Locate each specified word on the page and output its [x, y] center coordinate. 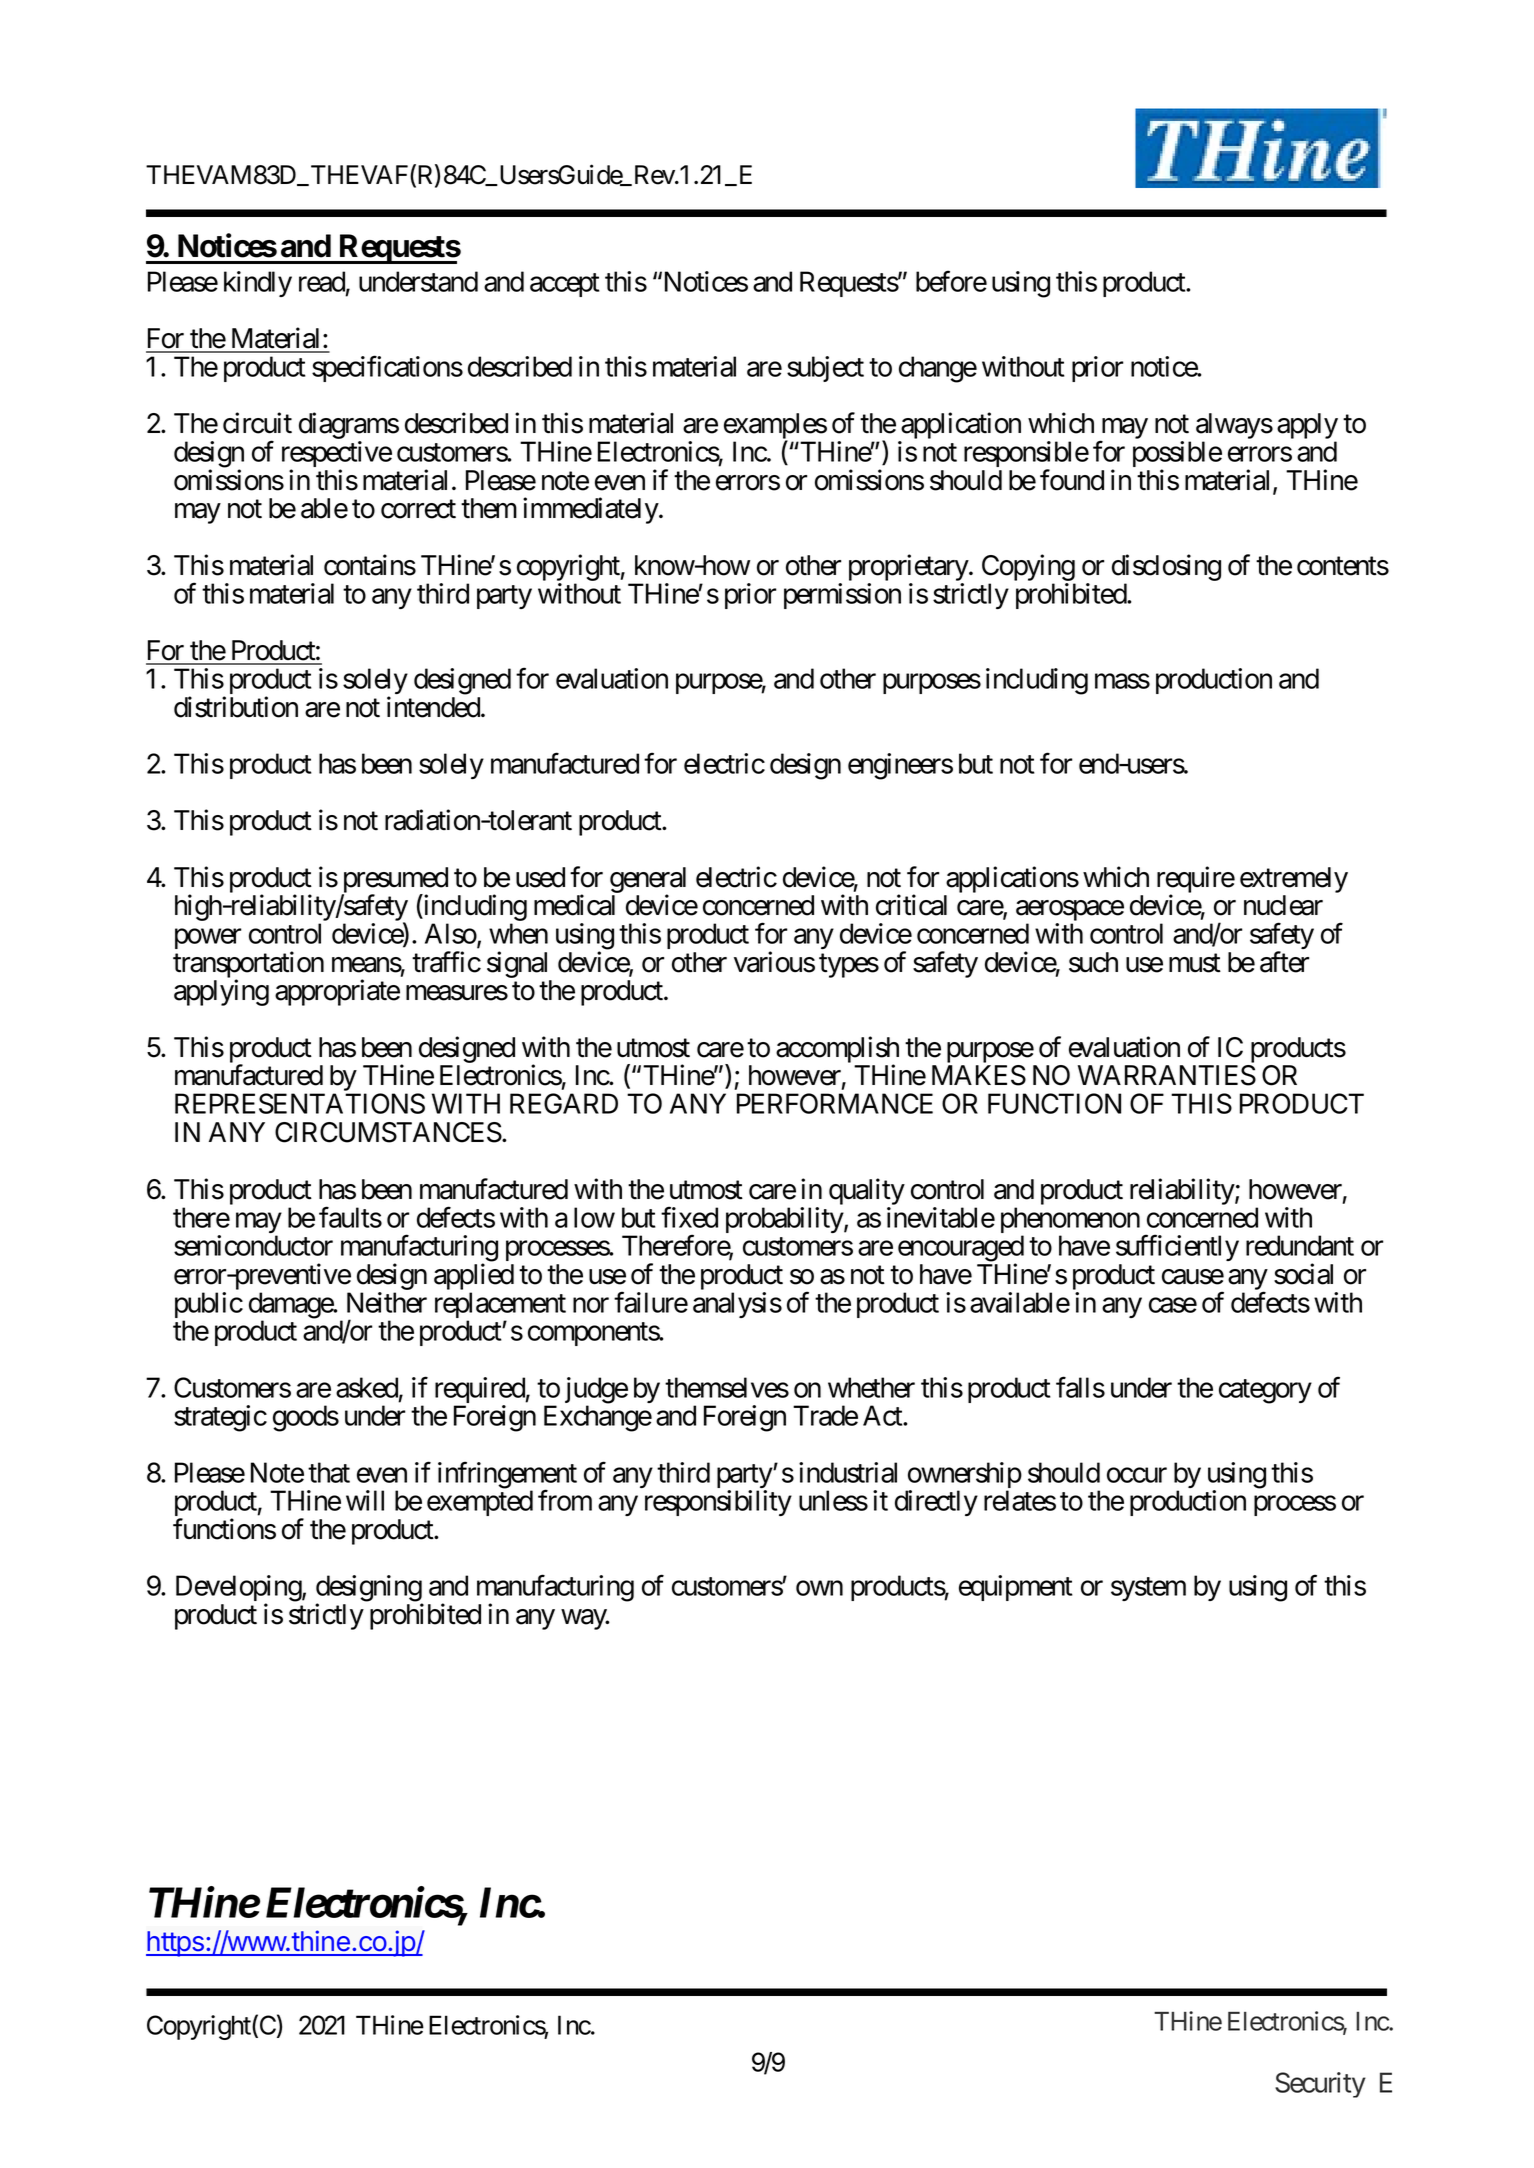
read [322, 281]
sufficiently [1177, 1248]
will [365, 1500]
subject [825, 369]
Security [1320, 2085]
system [1148, 1589]
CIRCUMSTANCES [388, 1132]
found [1072, 480]
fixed [689, 1217]
